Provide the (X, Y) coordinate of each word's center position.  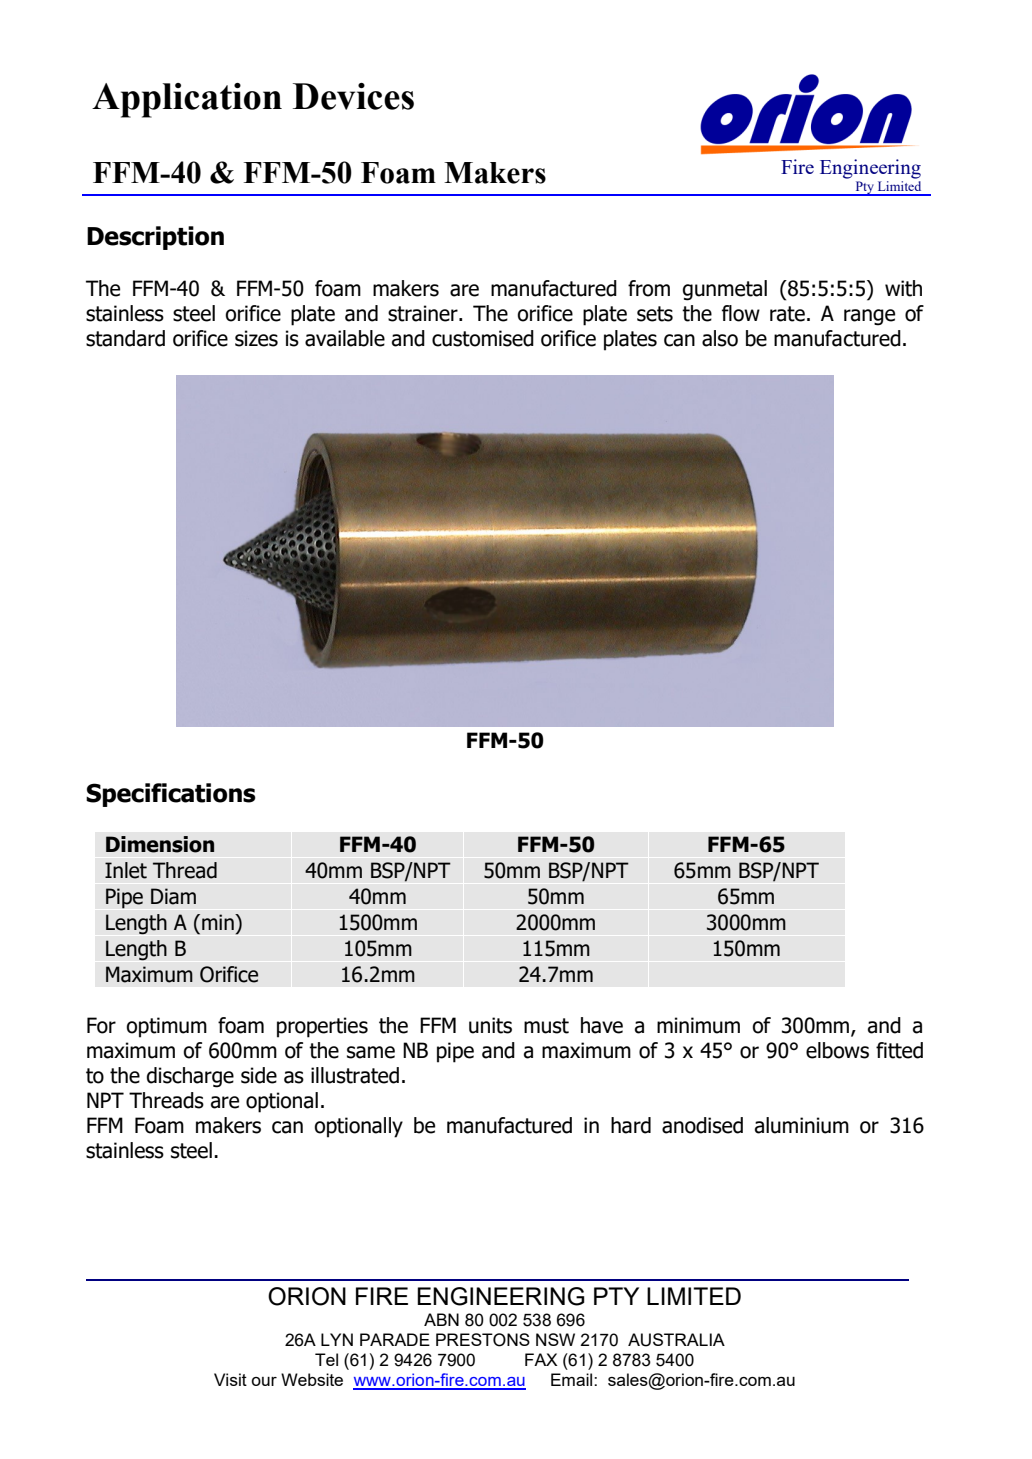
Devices (353, 96)
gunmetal (725, 290)
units (490, 1025)
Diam (173, 896)
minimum (698, 1025)
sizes (256, 338)
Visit (230, 1379)
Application (187, 100)
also (720, 338)
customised (483, 338)
